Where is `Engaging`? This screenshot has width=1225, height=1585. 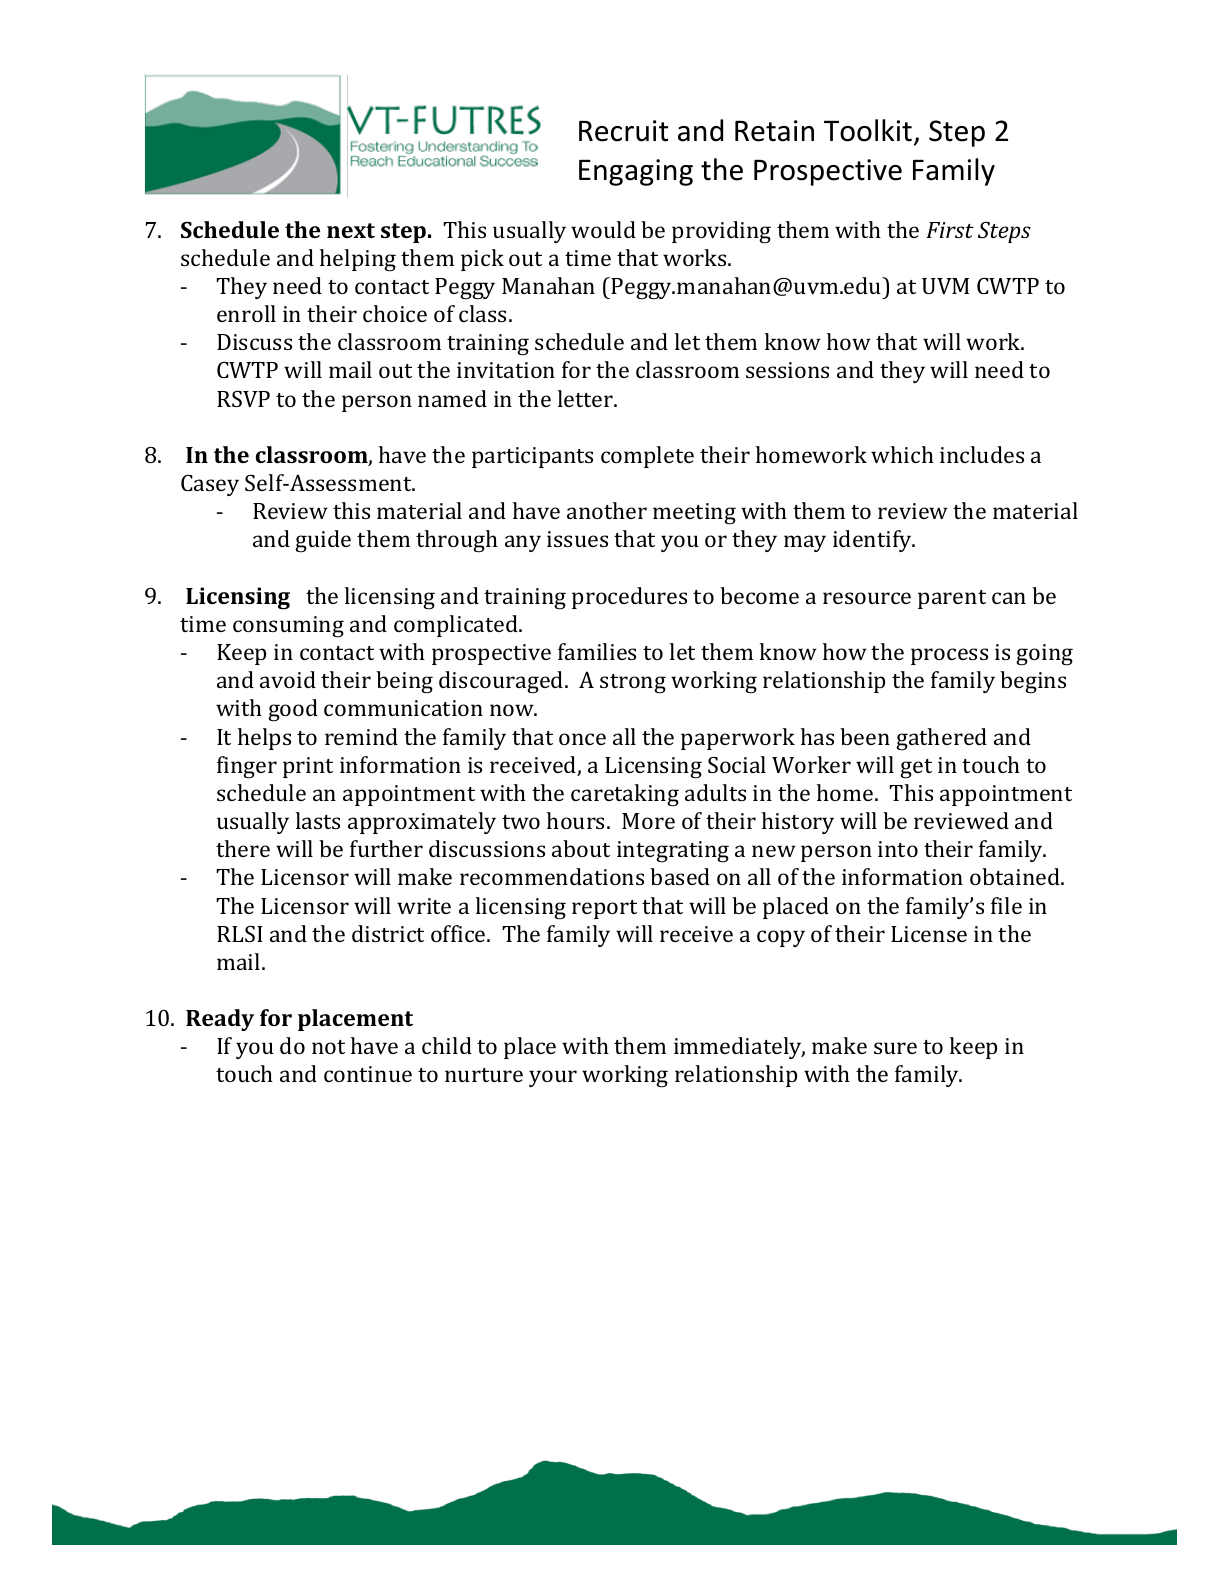 Engaging is located at coordinates (636, 172).
